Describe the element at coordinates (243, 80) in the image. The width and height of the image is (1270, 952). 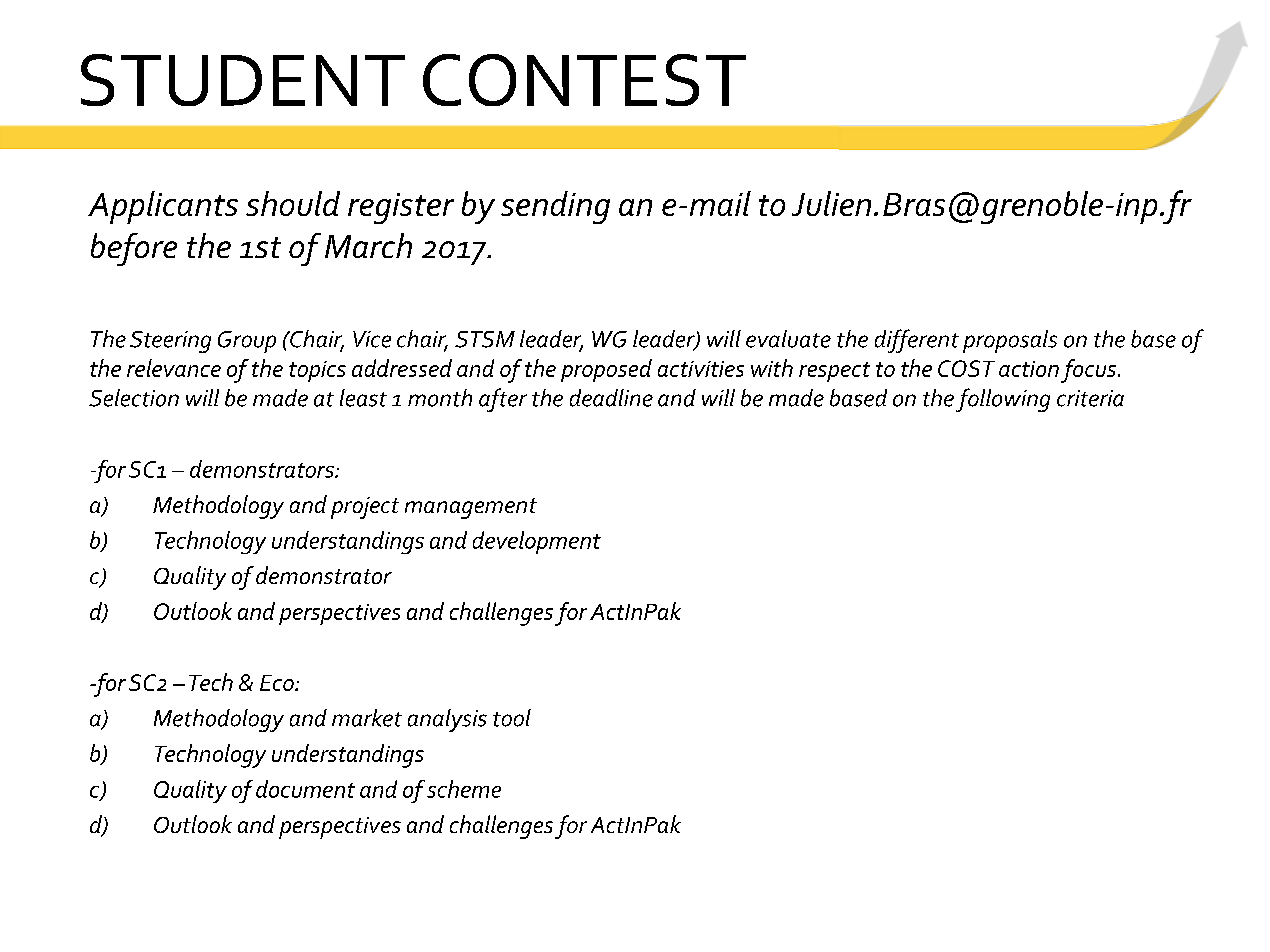
I see `STUDENT` at that location.
